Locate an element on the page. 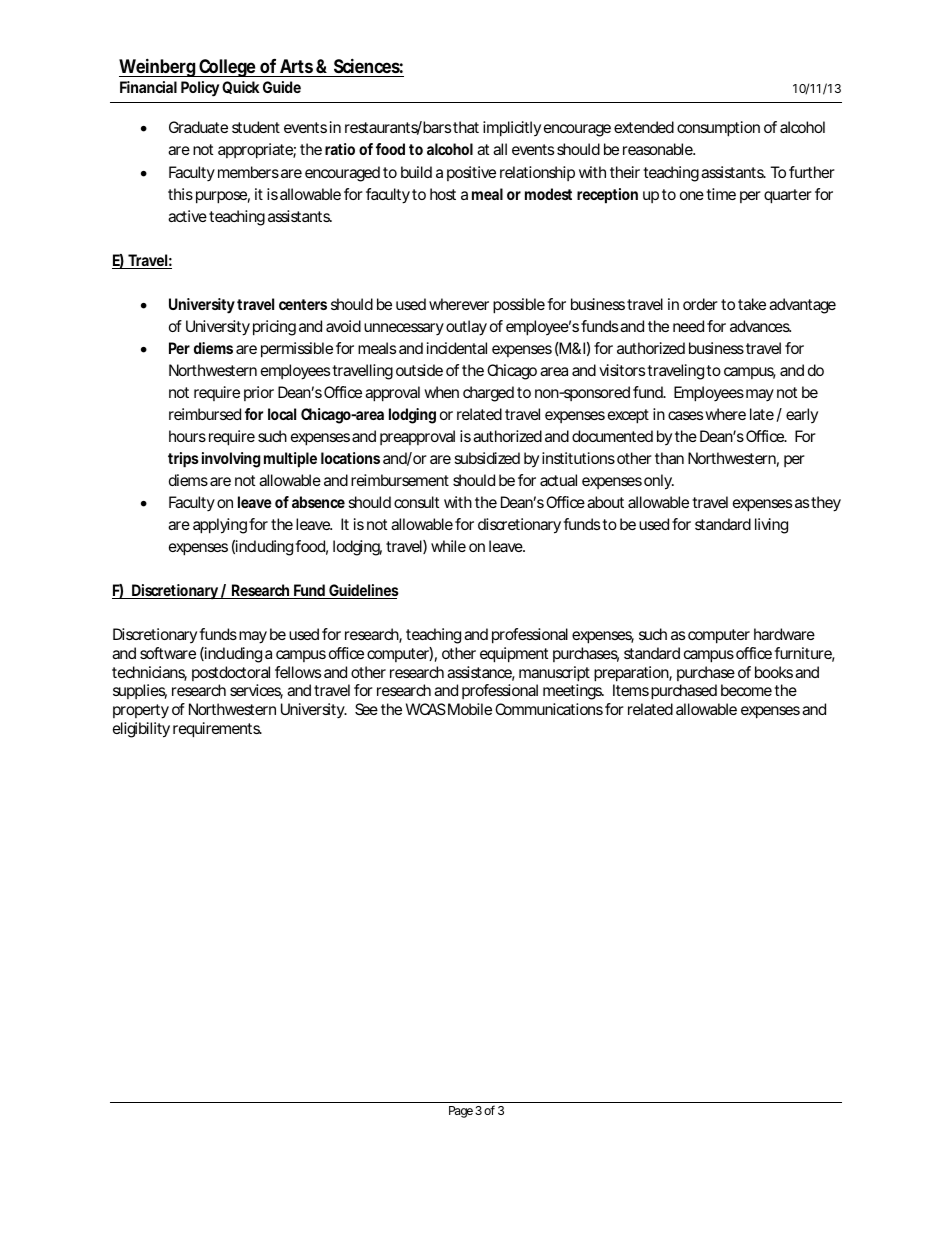 Image resolution: width=952 pixels, height=1233 pixels. Mobile is located at coordinates (470, 709).
